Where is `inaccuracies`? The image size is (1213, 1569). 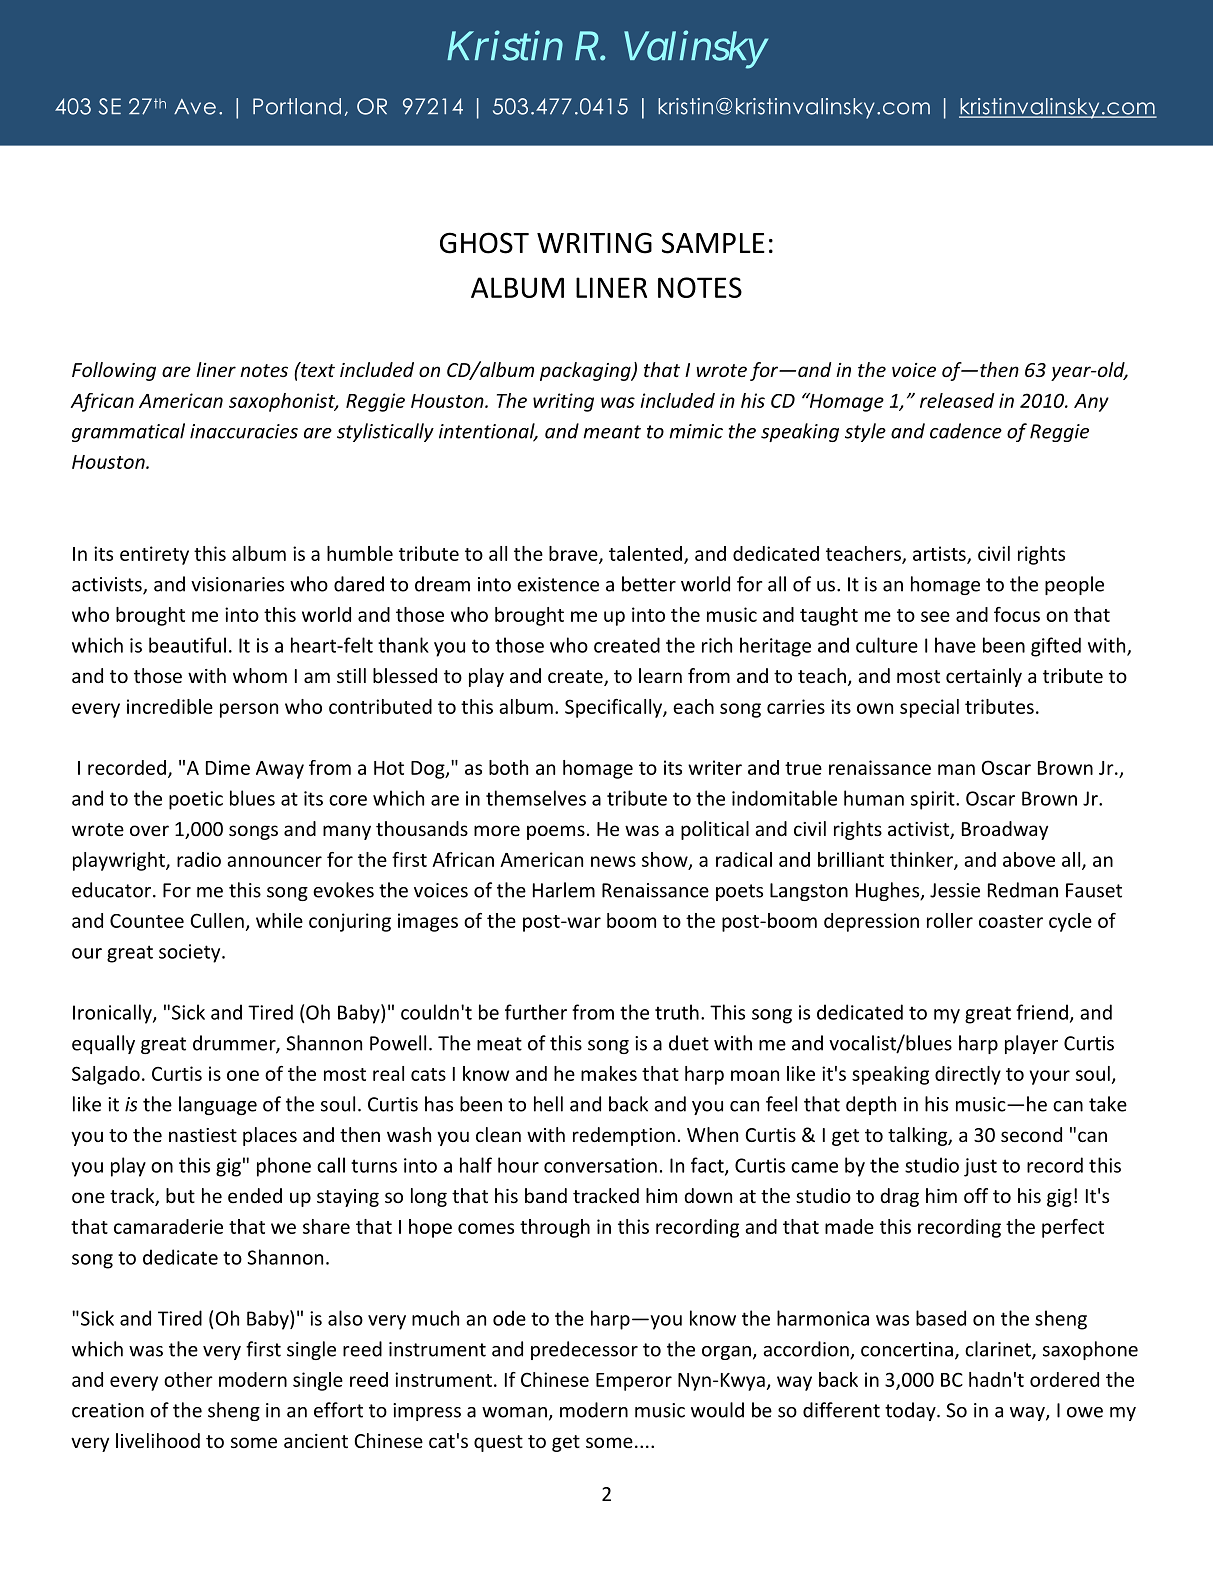 inaccuracies is located at coordinates (244, 431).
